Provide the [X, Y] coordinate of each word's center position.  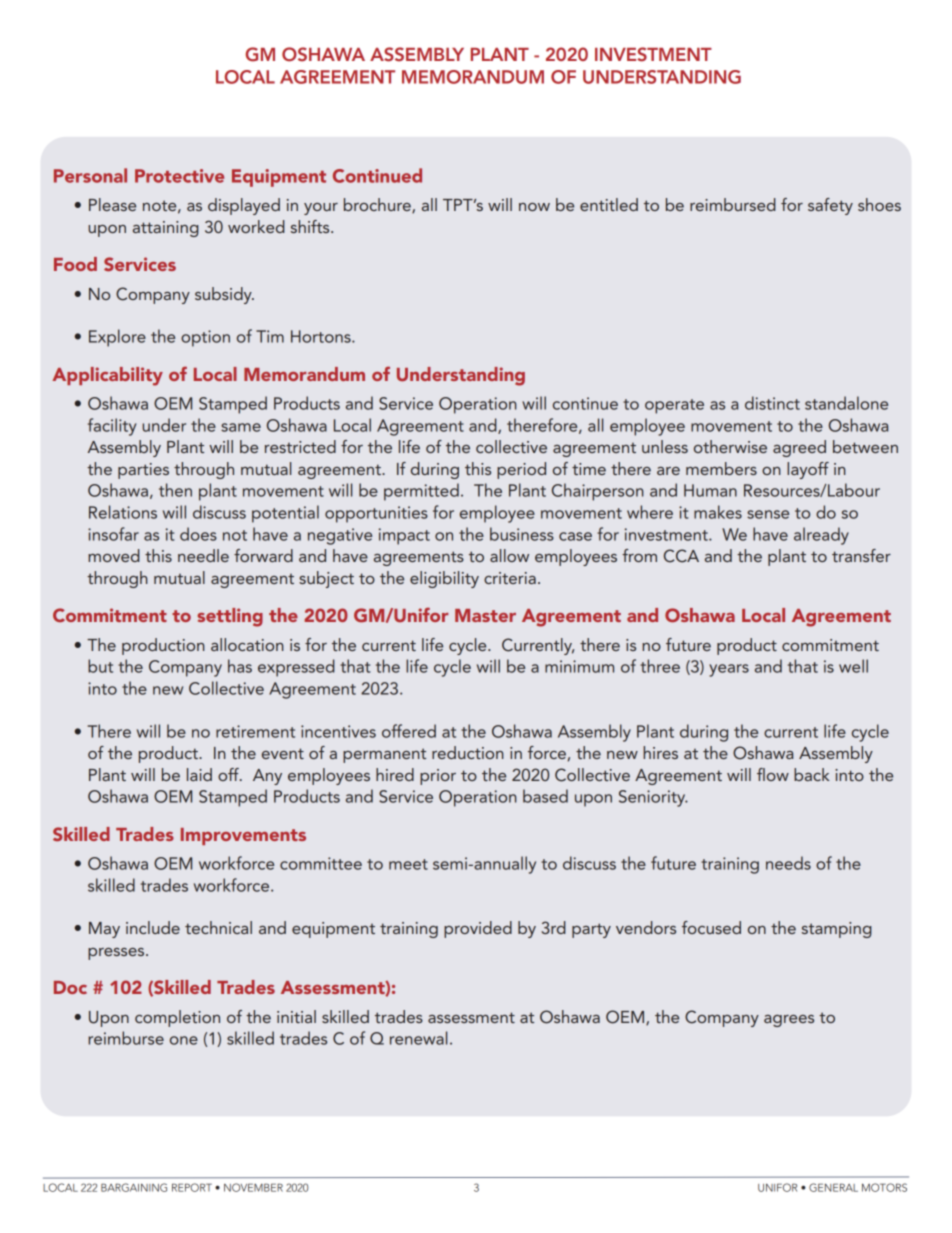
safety [830, 206]
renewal [418, 1038]
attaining [166, 229]
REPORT [192, 1187]
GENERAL [833, 1187]
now [534, 207]
